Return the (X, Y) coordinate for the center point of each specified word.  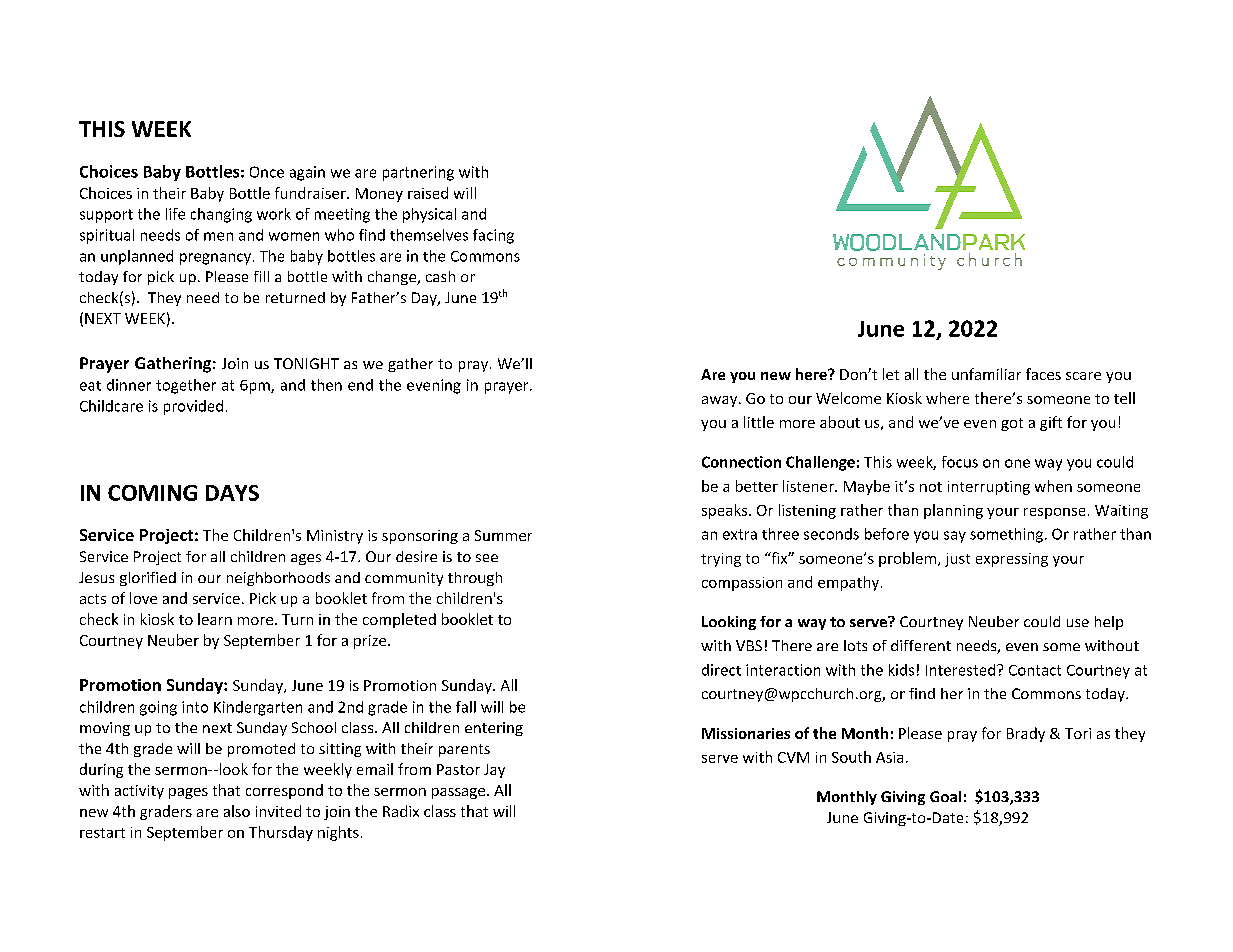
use (1078, 623)
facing (493, 236)
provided (193, 407)
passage (460, 793)
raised (428, 193)
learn (215, 619)
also (237, 811)
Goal (945, 796)
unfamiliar (986, 374)
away (721, 401)
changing (221, 215)
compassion (742, 584)
